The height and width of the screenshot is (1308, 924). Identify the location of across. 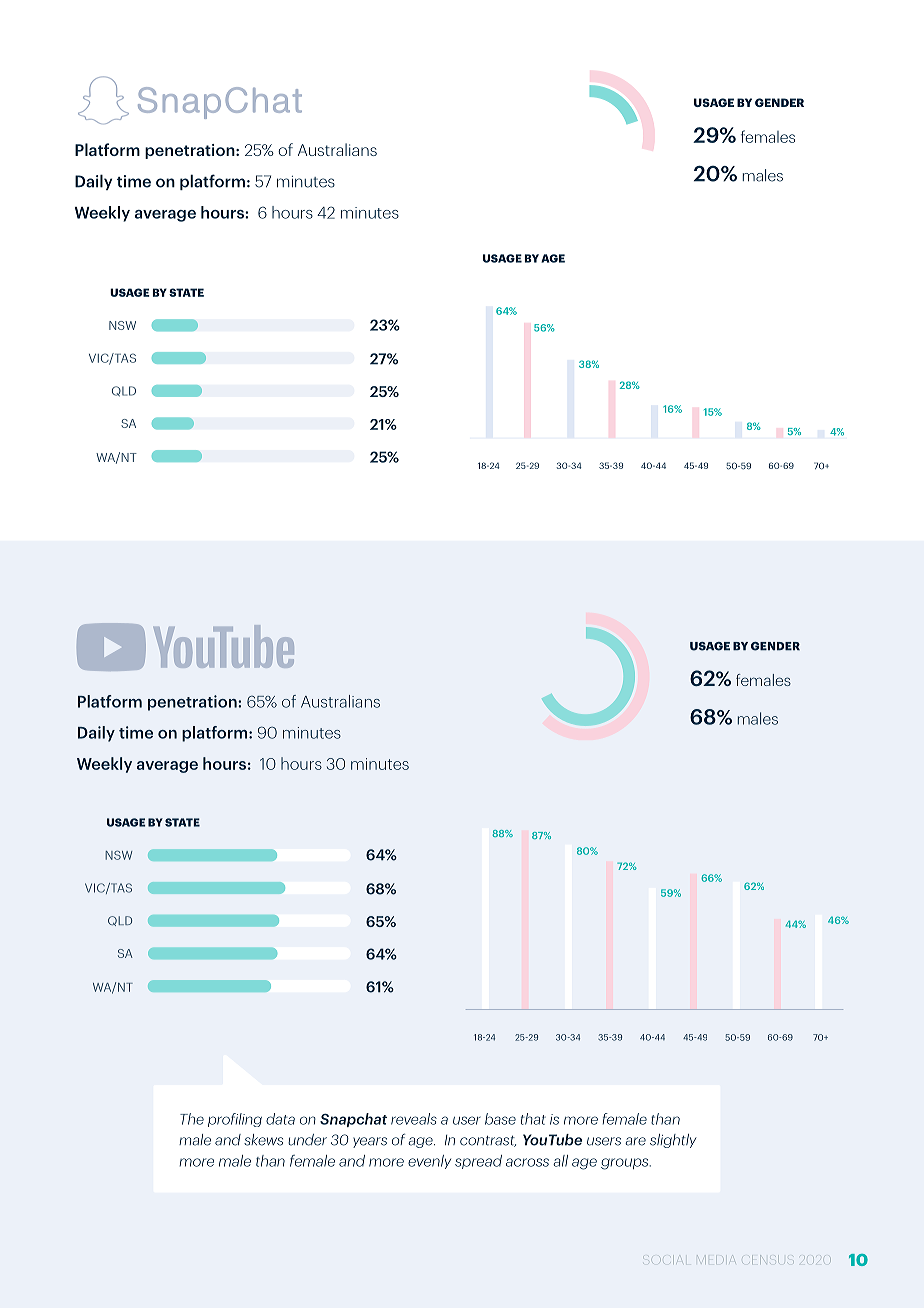
(527, 1162).
